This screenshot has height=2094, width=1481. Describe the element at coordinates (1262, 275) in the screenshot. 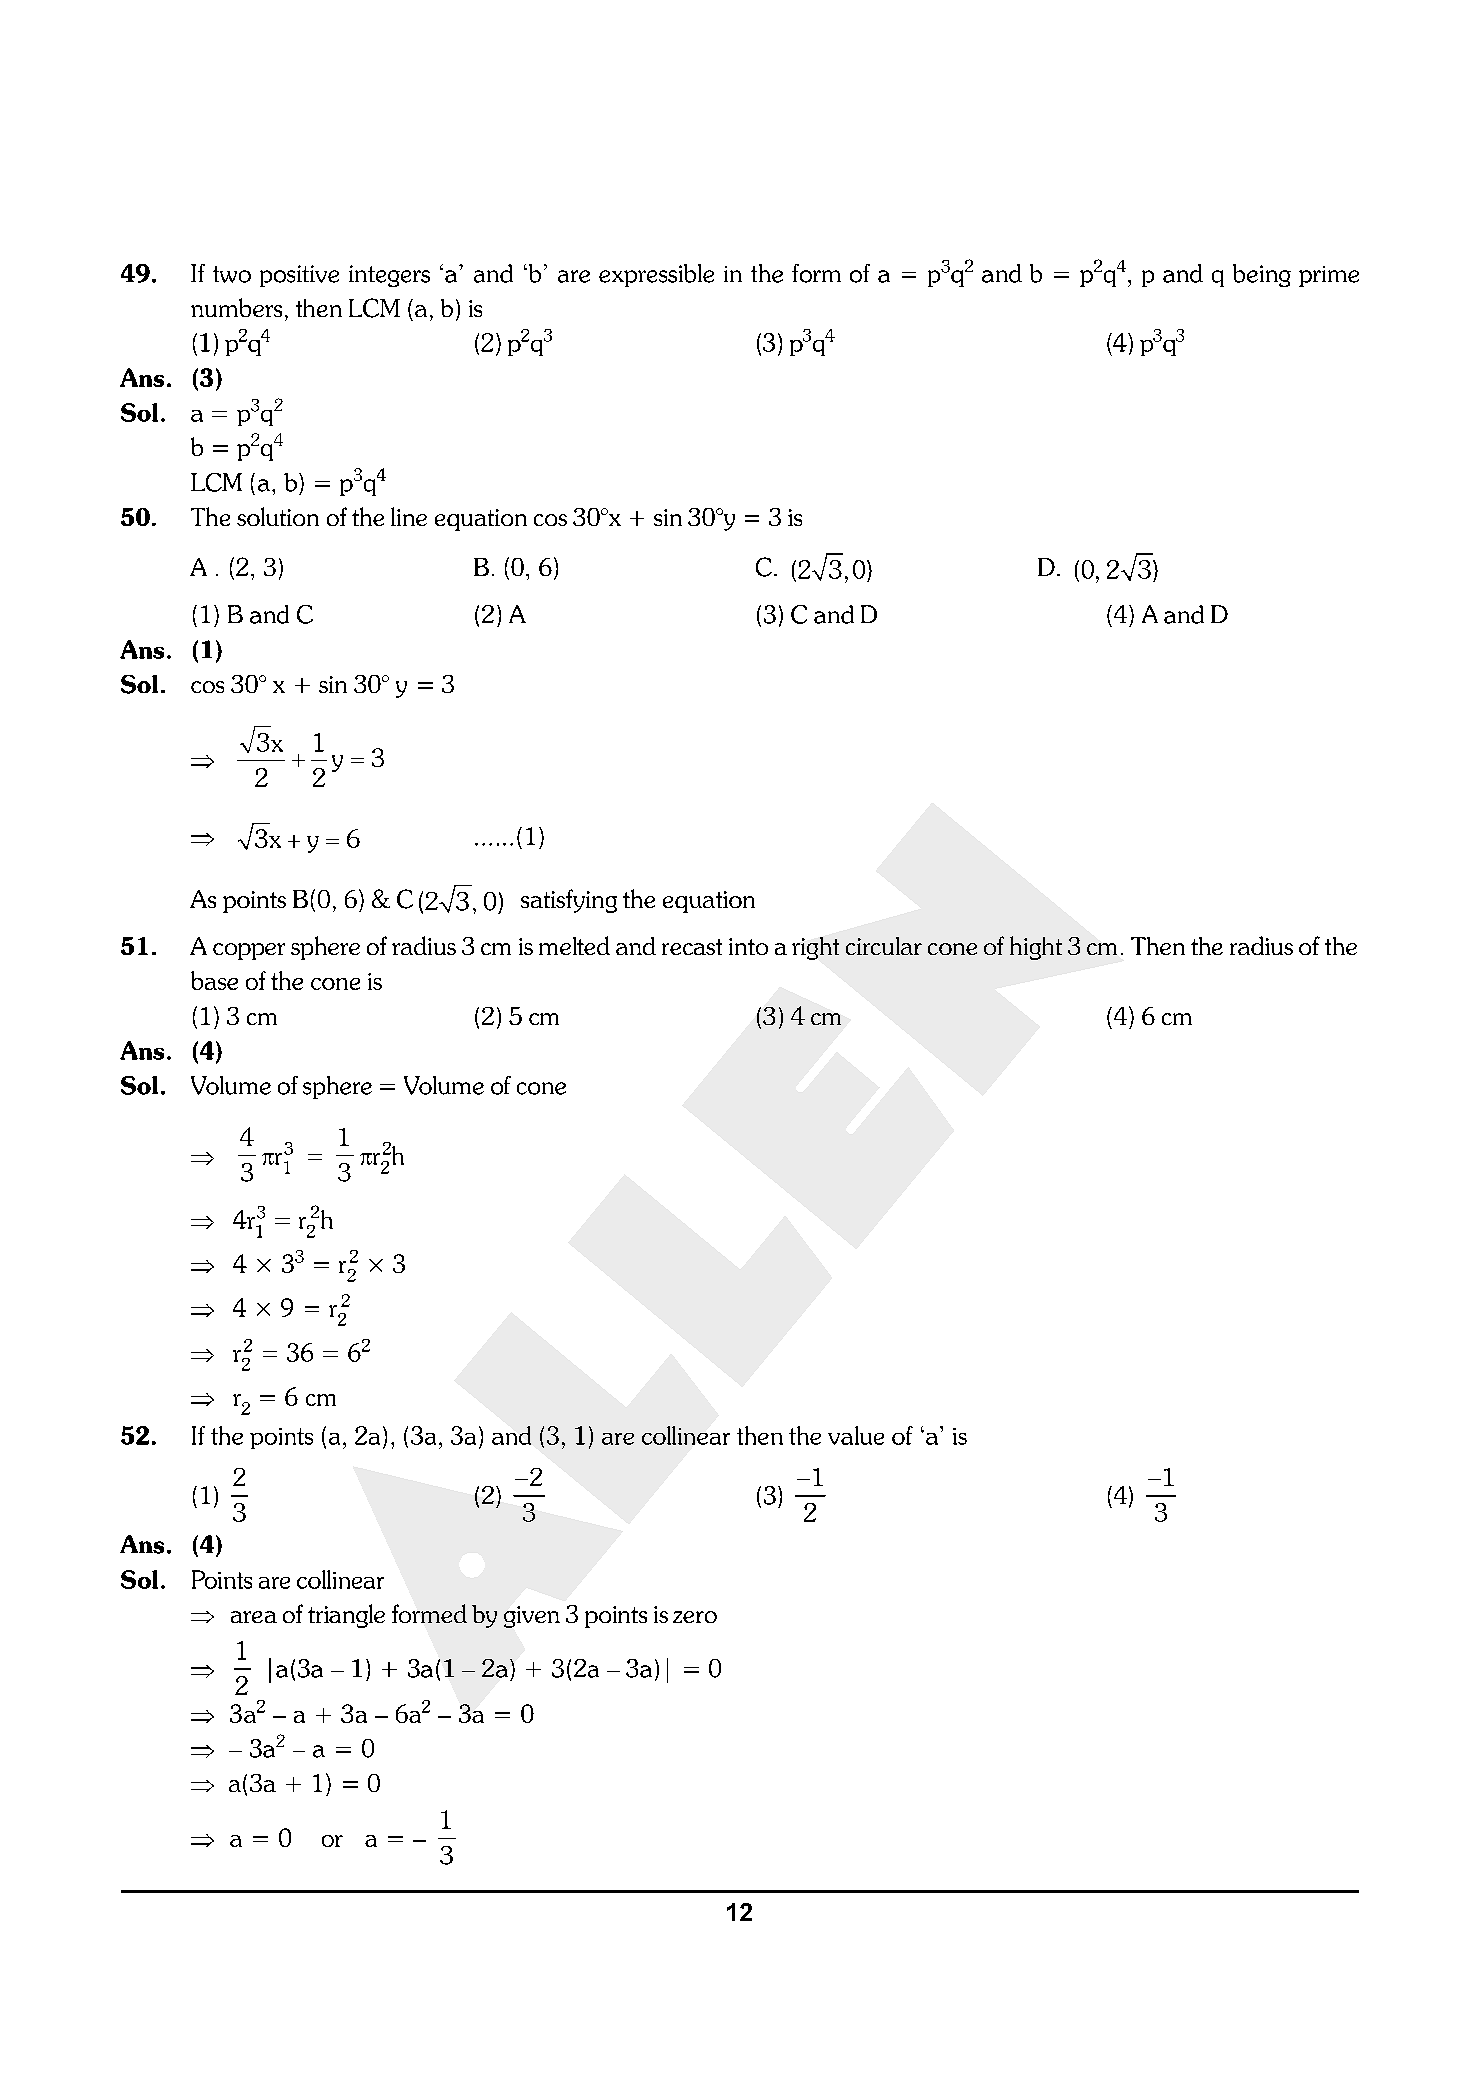

I see `being` at that location.
